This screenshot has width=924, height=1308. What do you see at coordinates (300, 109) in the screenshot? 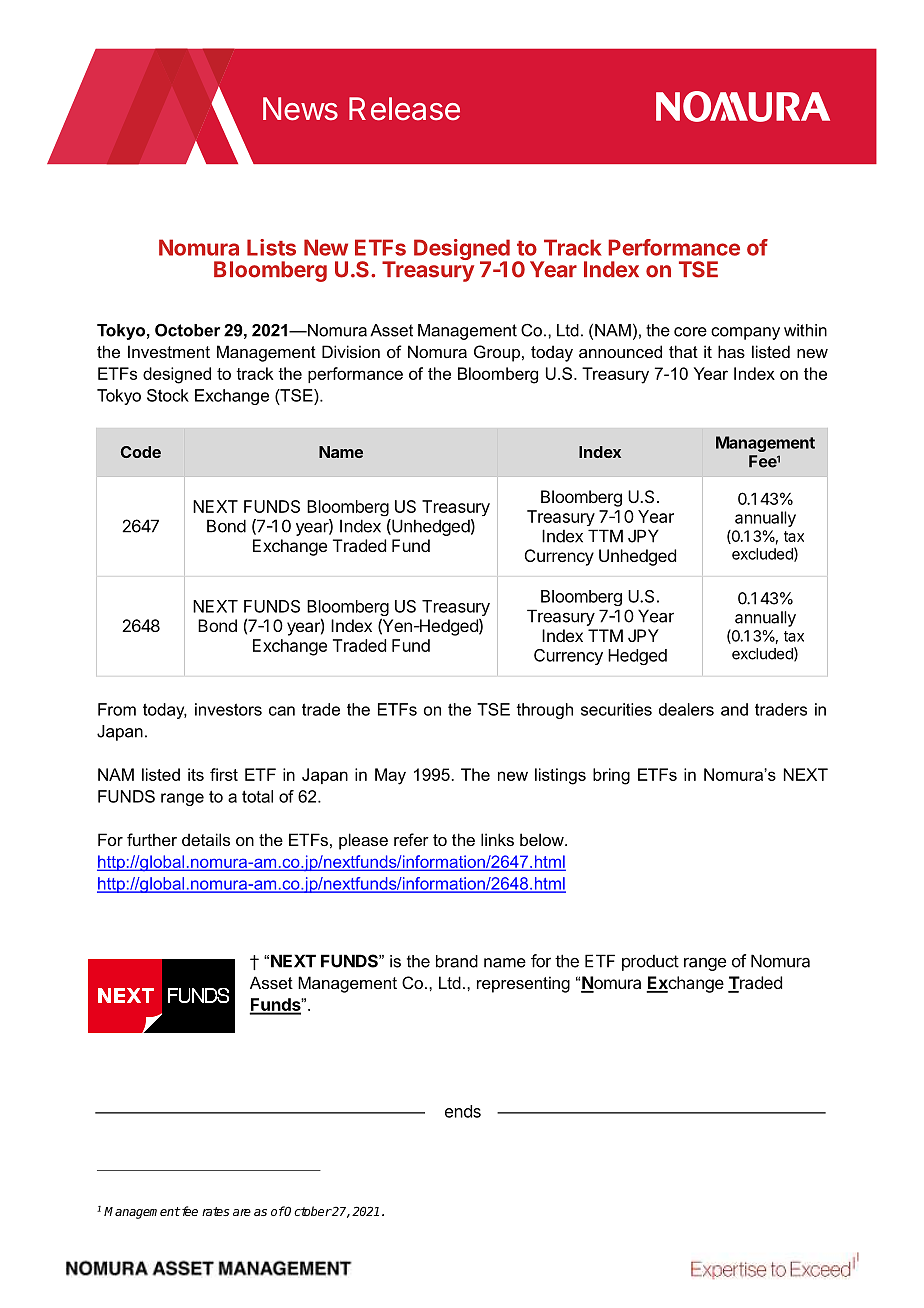
I see `News` at bounding box center [300, 109].
